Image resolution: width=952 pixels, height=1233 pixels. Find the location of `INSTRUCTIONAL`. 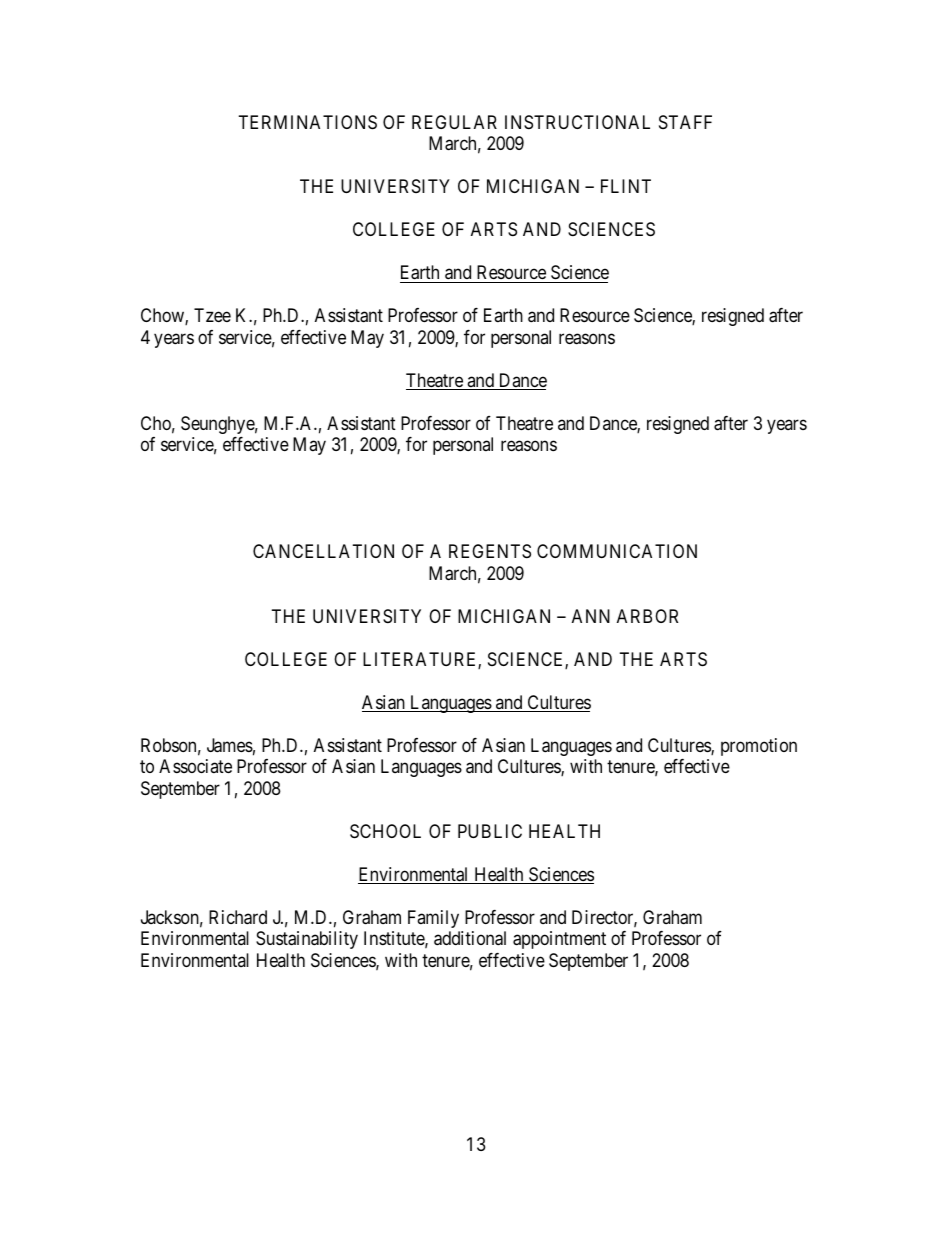

INSTRUCTIONAL is located at coordinates (577, 122).
